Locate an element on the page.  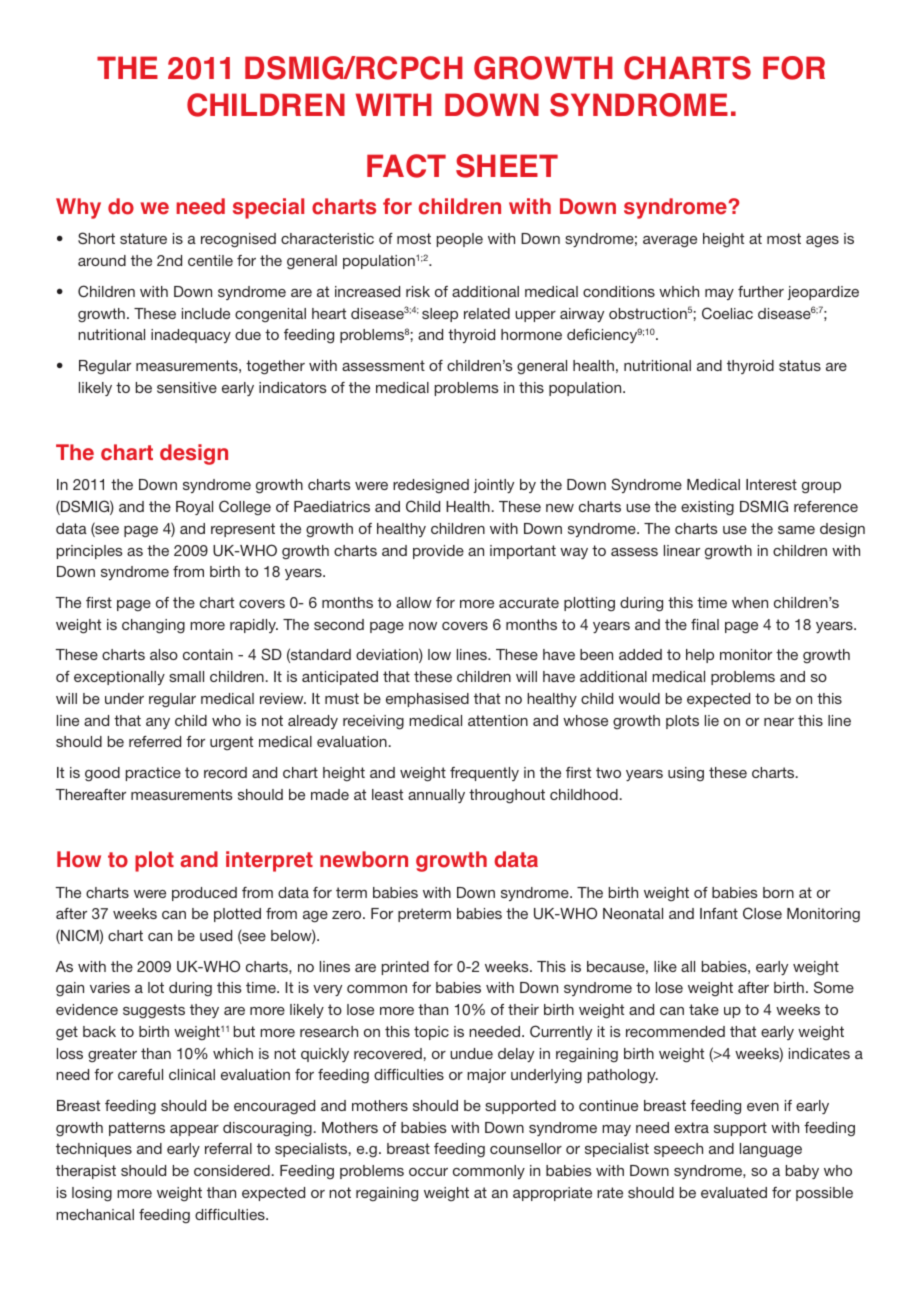
occur is located at coordinates (428, 1172).
